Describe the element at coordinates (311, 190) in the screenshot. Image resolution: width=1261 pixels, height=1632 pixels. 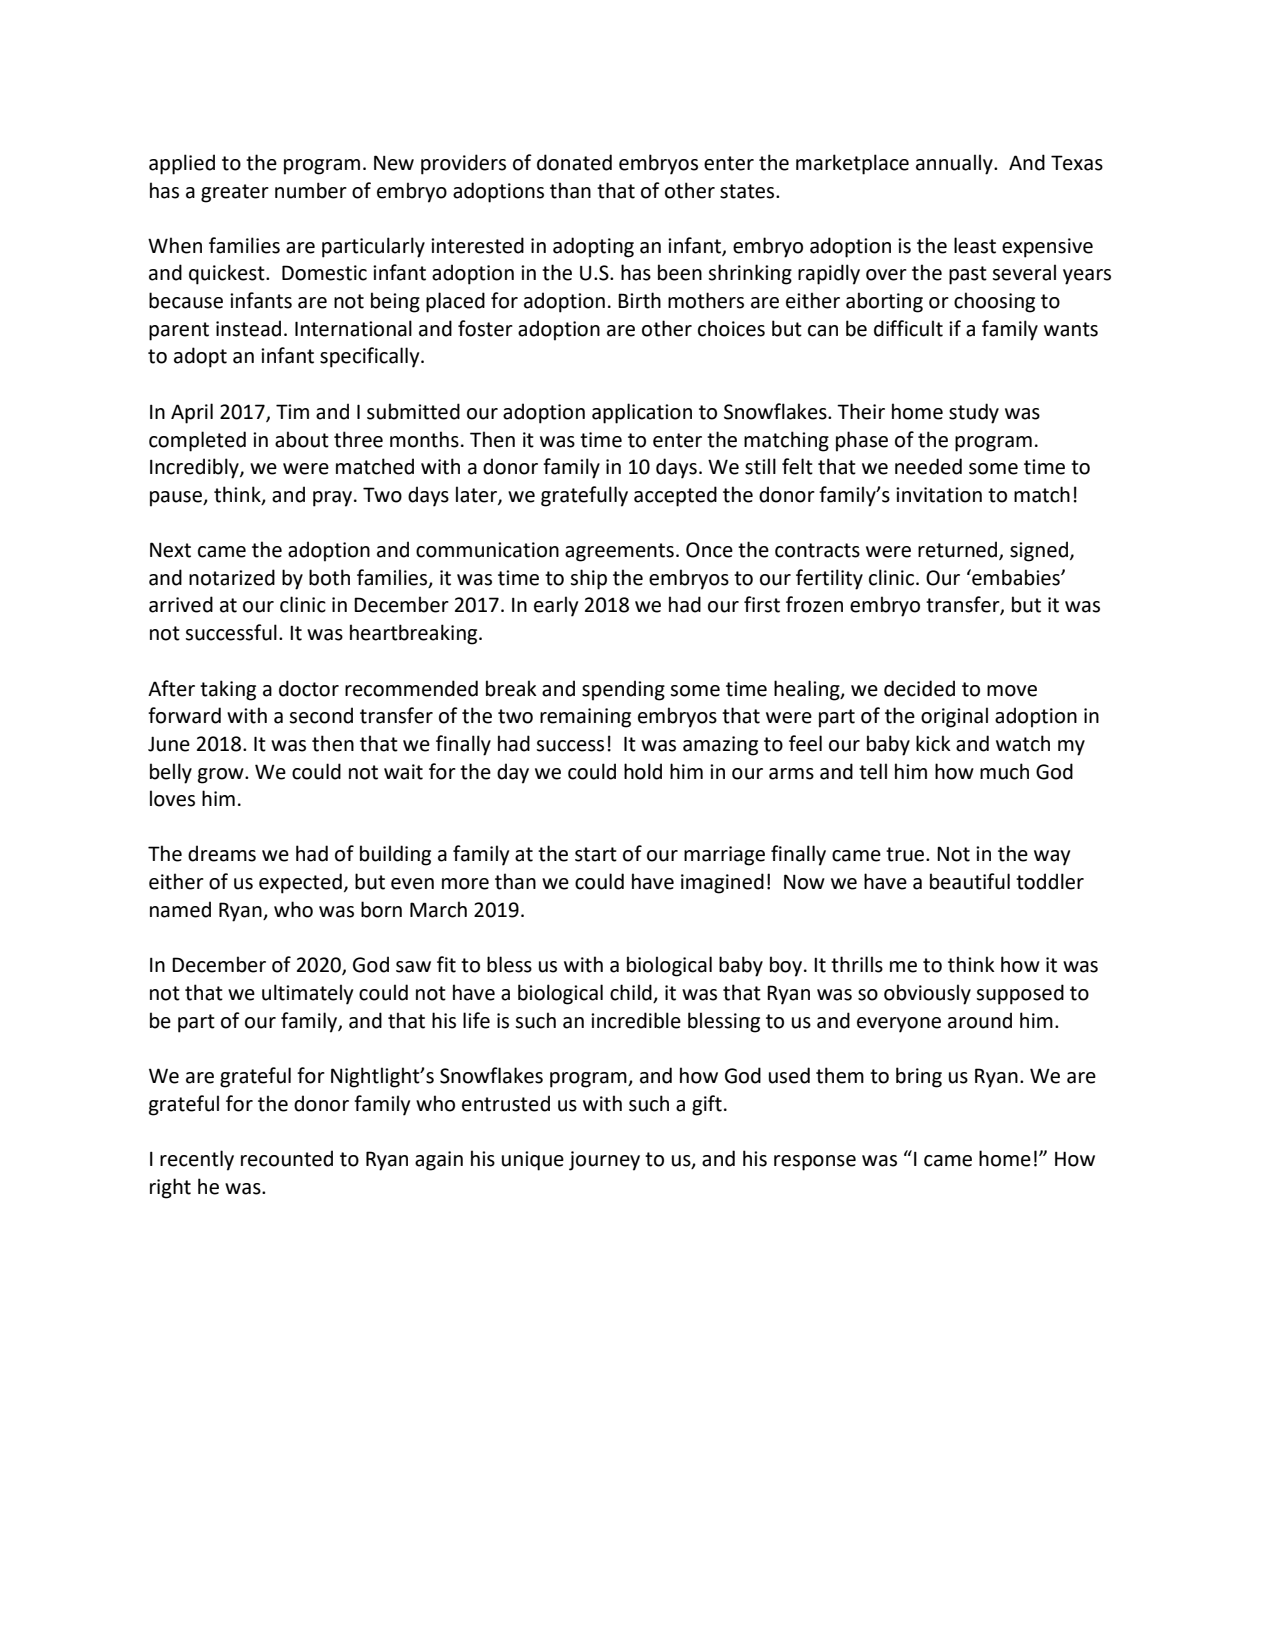
I see `number` at that location.
